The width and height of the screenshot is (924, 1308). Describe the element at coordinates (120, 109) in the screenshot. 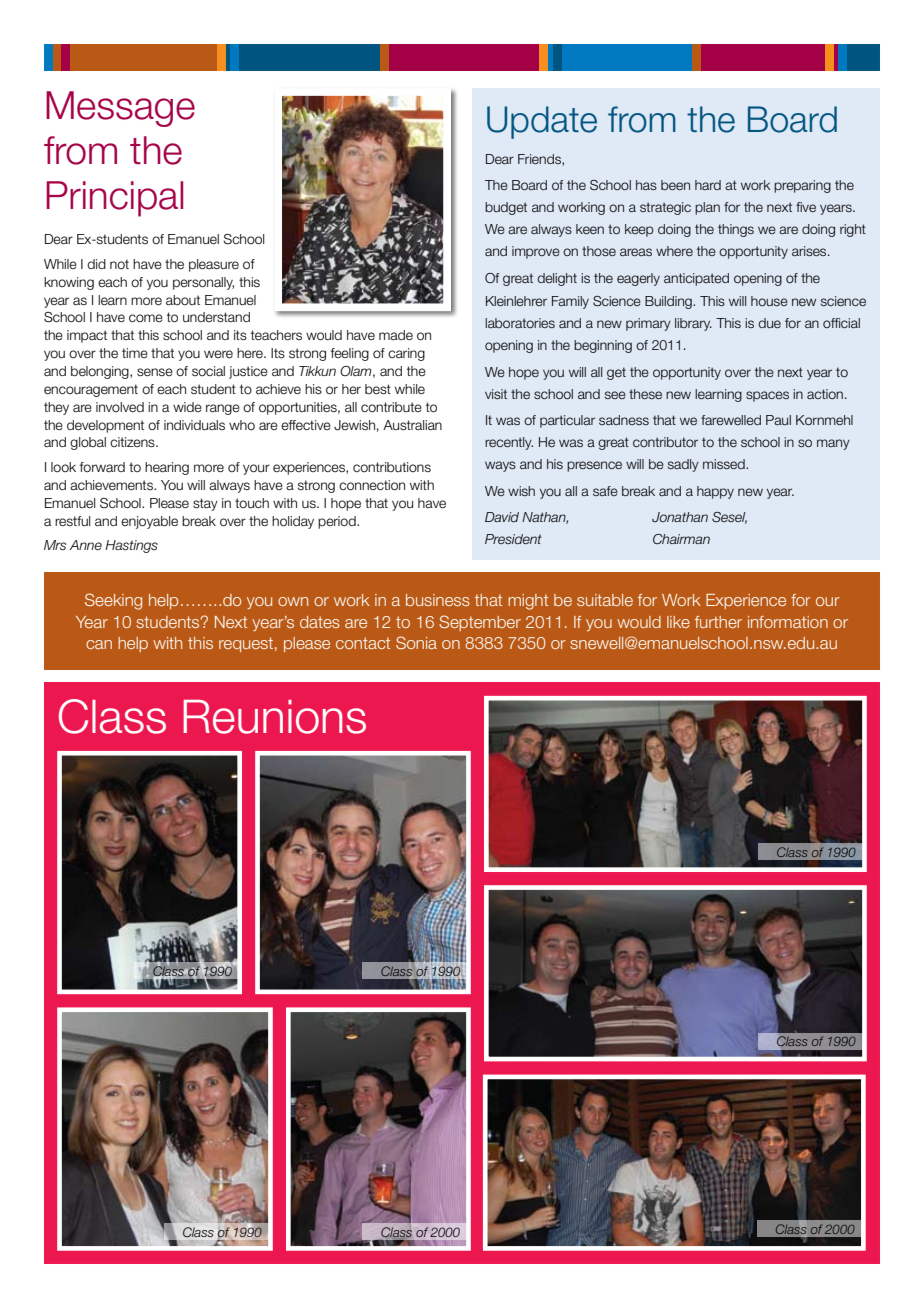

I see `Message` at that location.
